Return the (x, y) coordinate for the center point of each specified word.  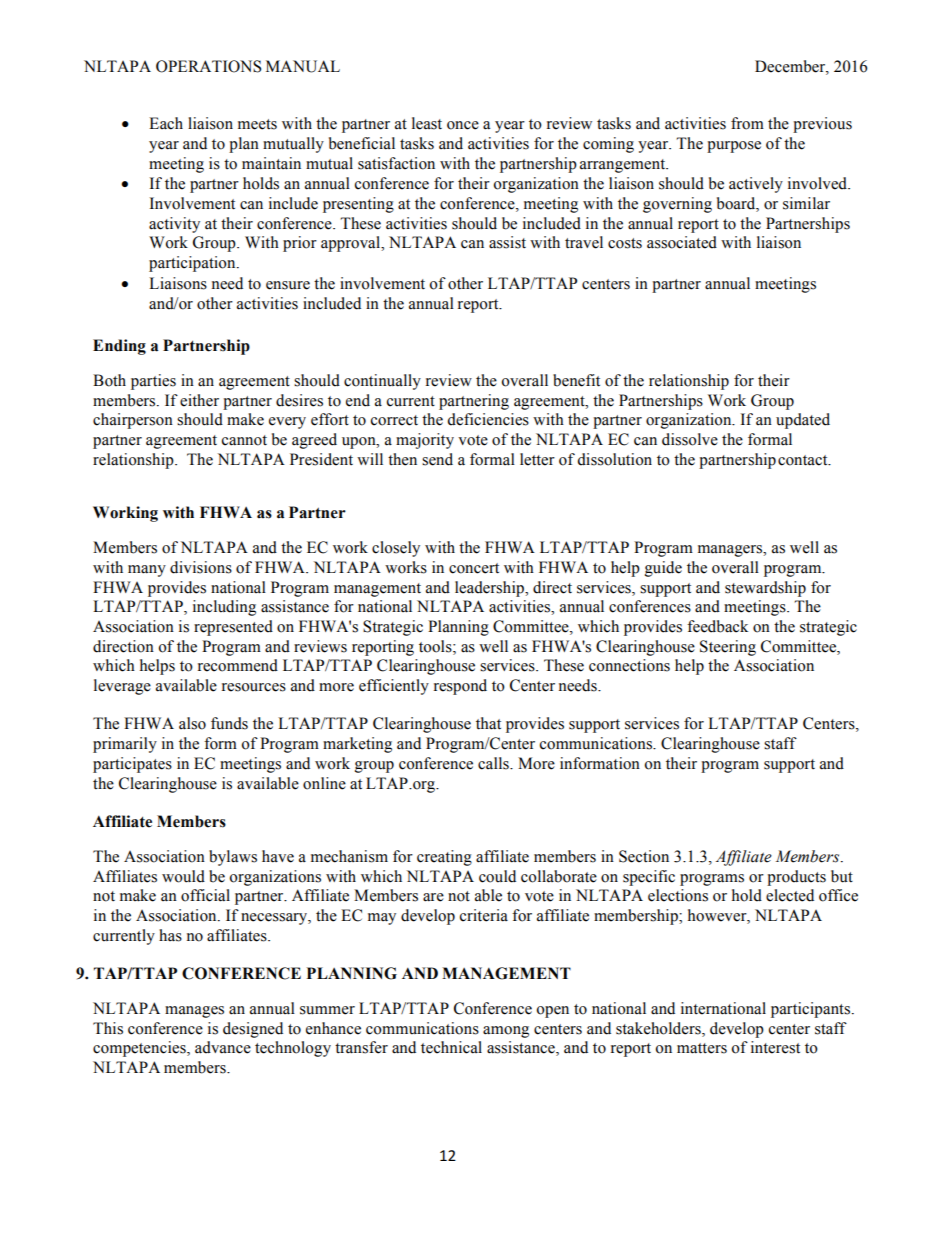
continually (382, 382)
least (427, 123)
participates (132, 765)
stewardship (765, 589)
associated (682, 242)
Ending (119, 347)
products (796, 878)
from (747, 123)
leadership (491, 589)
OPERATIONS (208, 66)
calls (494, 763)
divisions (201, 567)
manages (194, 1012)
